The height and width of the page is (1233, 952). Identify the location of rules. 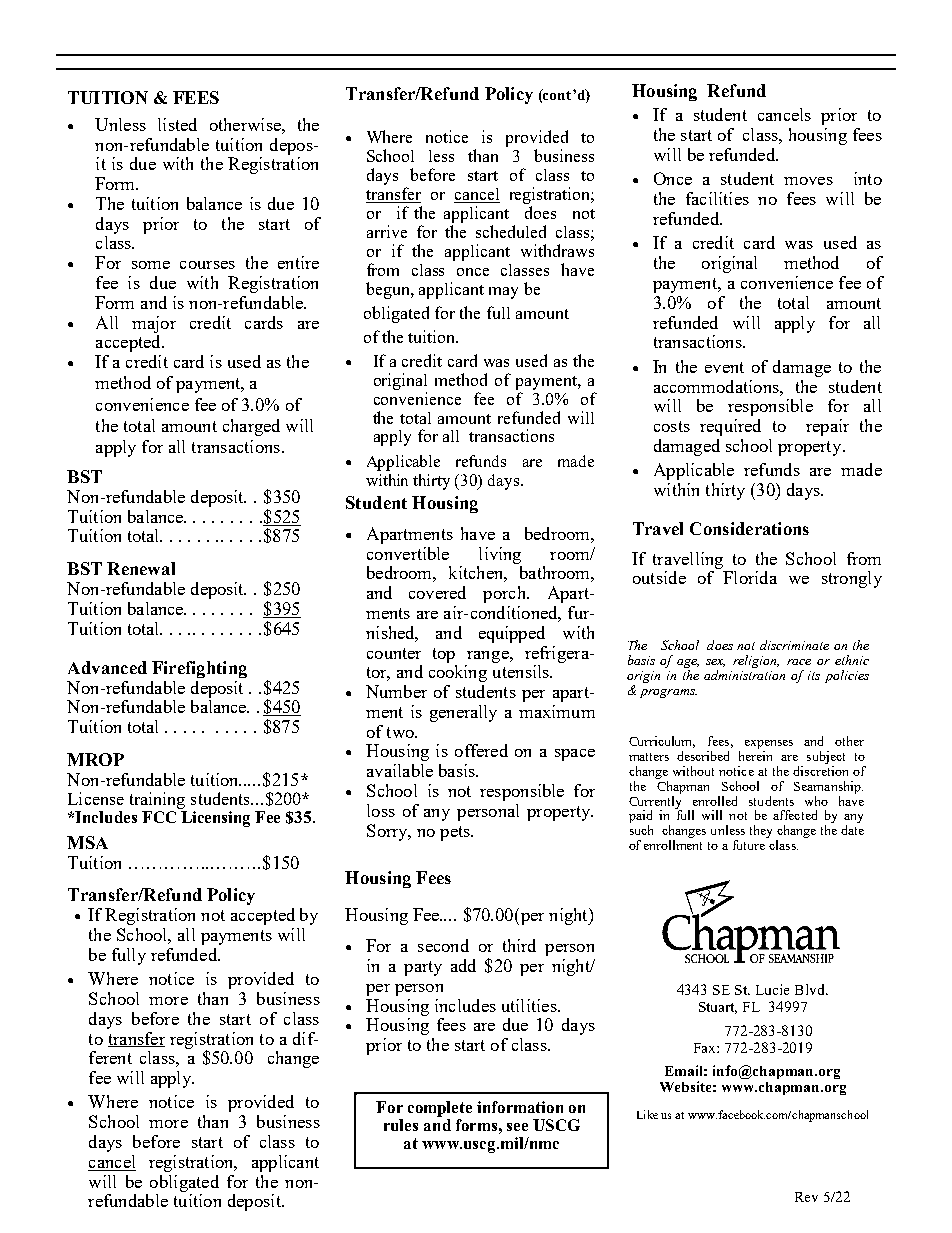
(401, 1125).
